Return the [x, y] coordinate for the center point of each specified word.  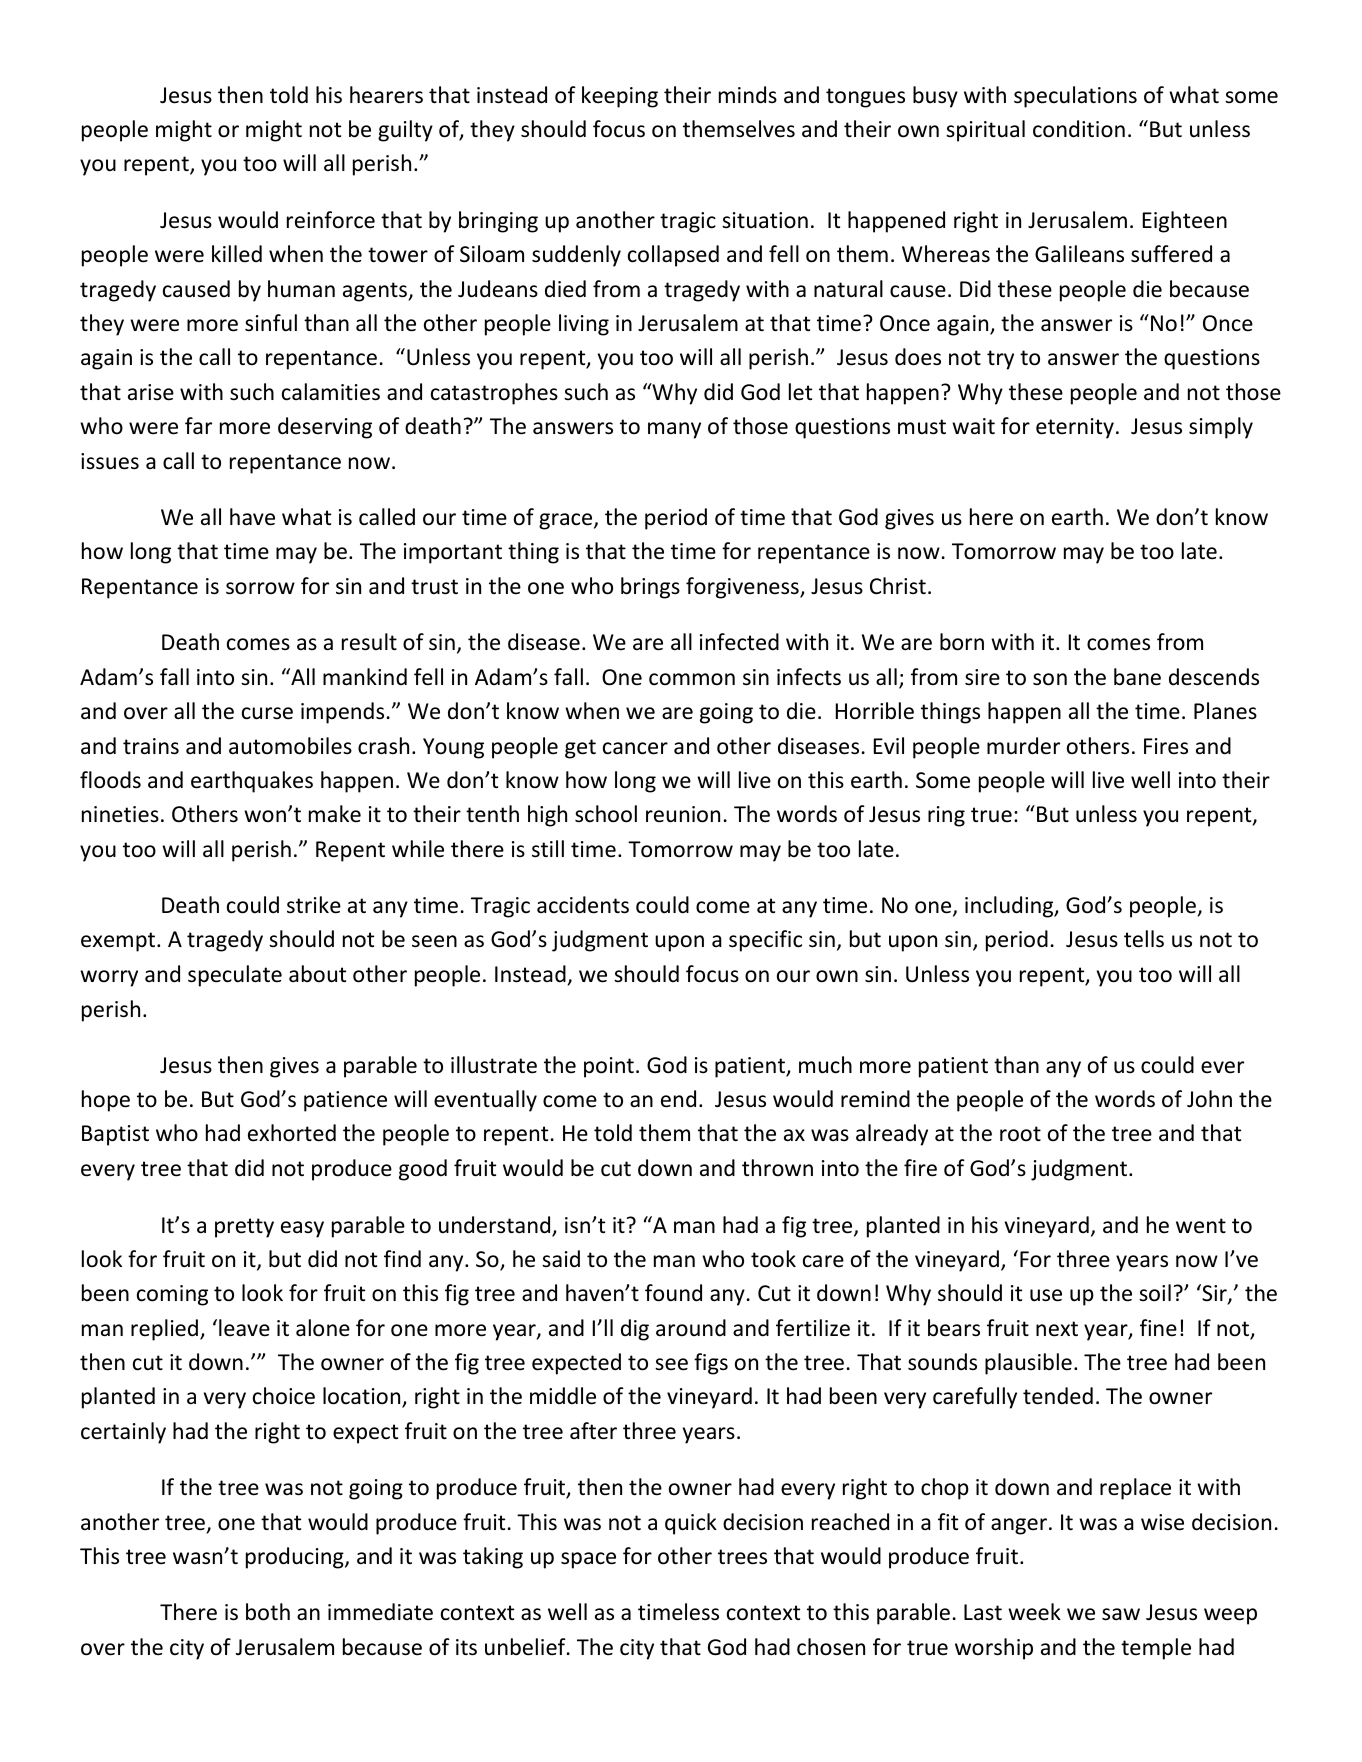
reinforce [331, 220]
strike [314, 905]
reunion [683, 814]
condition [1079, 129]
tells [1144, 939]
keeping [620, 97]
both [268, 1612]
